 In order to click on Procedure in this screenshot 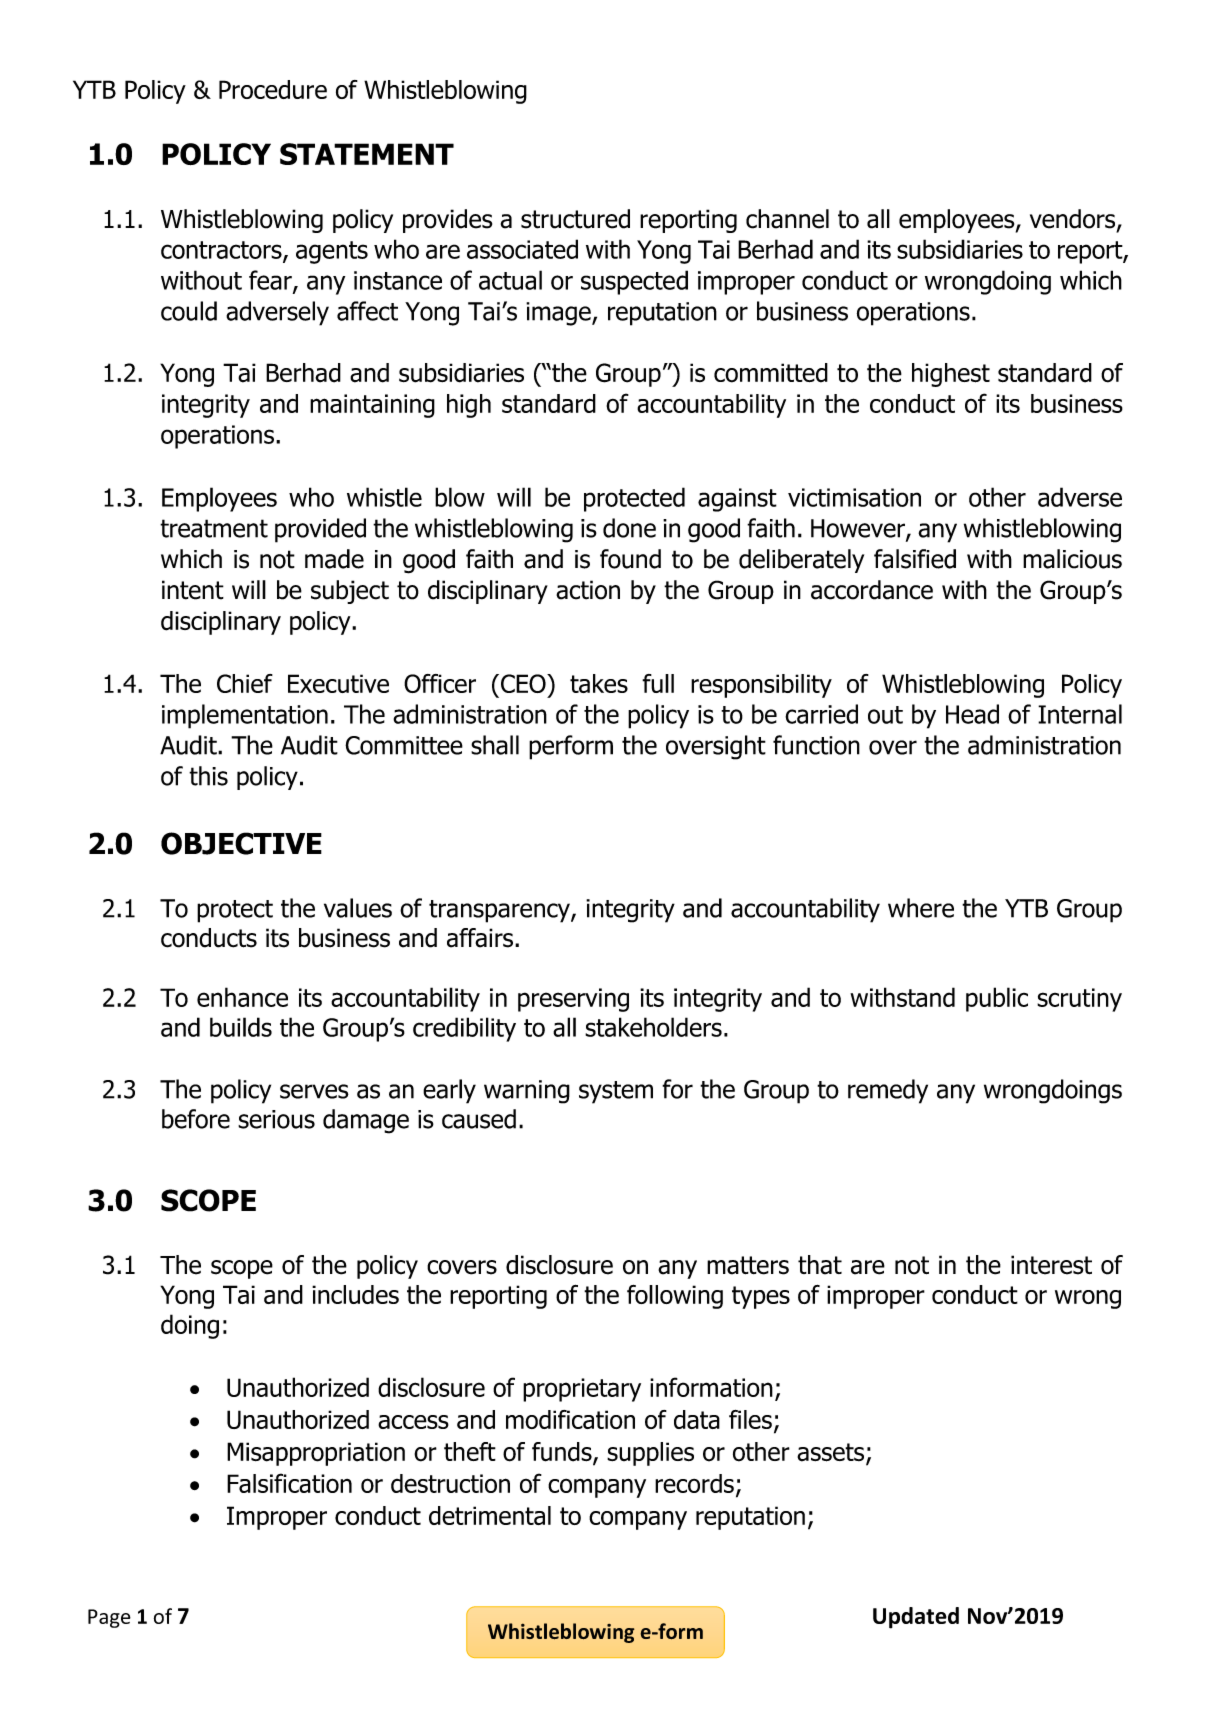, I will do `click(273, 89)`.
